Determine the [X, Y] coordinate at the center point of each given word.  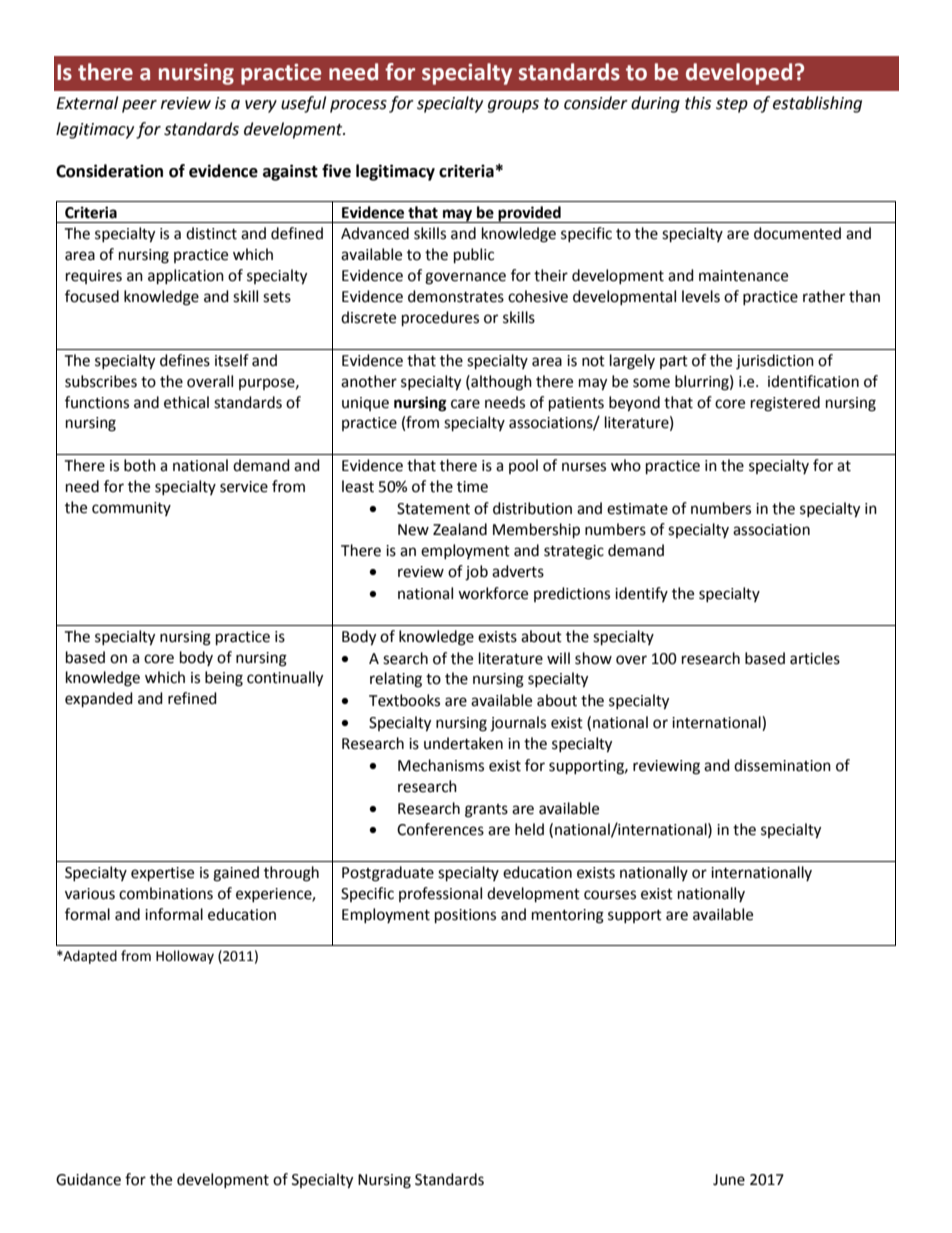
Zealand [460, 529]
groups [513, 106]
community [131, 509]
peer [139, 106]
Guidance [88, 1179]
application [186, 277]
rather [824, 296]
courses [610, 895]
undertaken [463, 743]
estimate [637, 509]
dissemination [782, 765]
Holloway [185, 957]
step [732, 105]
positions [465, 916]
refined [192, 698]
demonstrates [456, 296]
